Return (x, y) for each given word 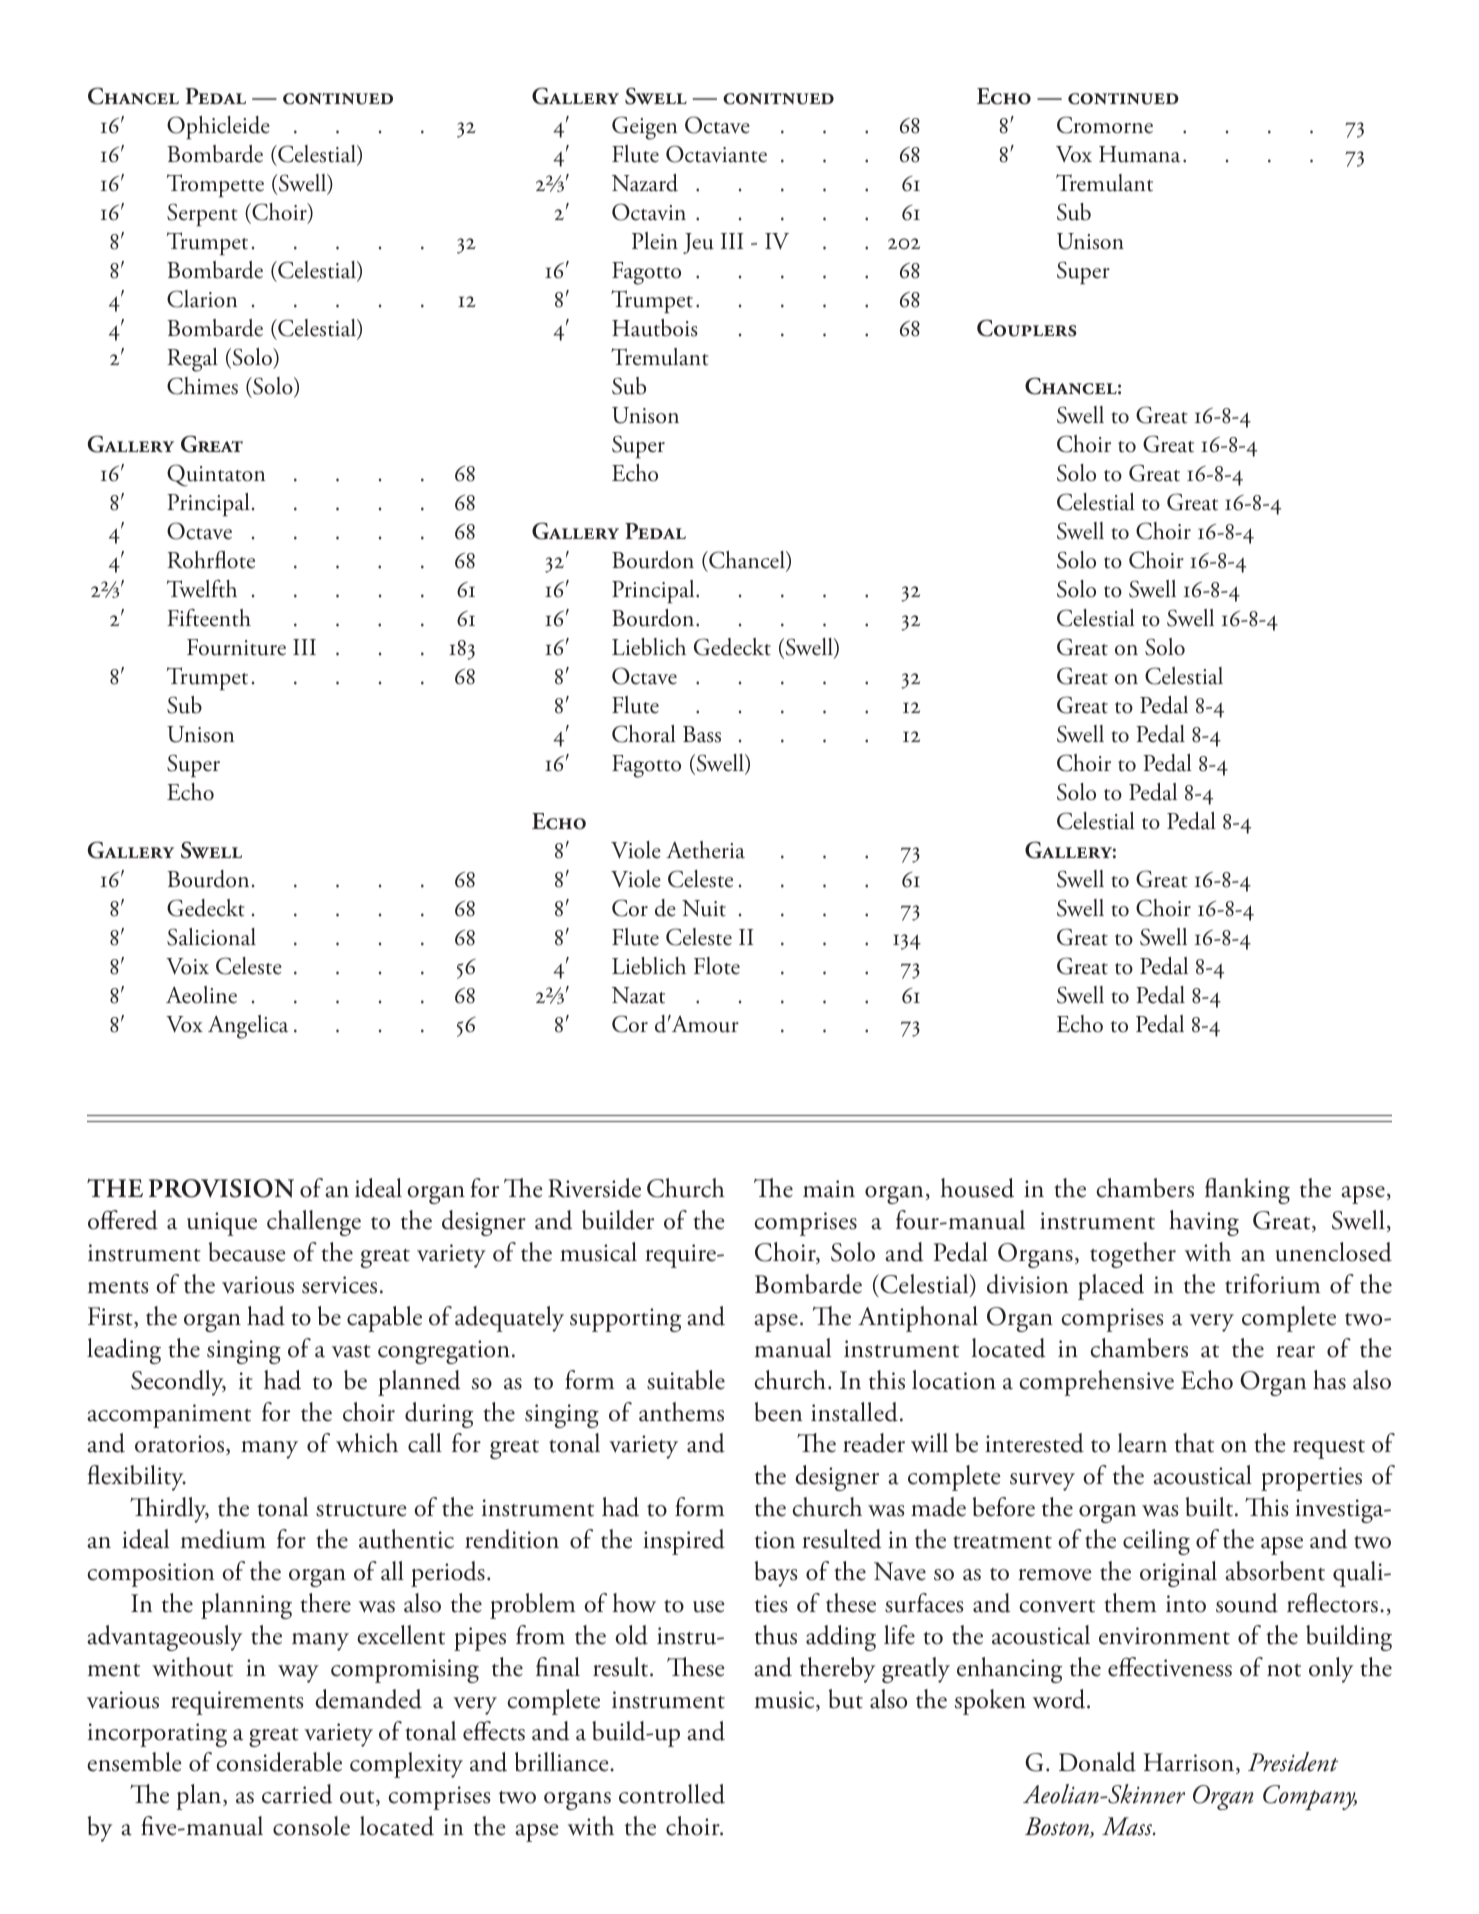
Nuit (704, 908)
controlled (672, 1794)
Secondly (178, 1383)
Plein (655, 241)
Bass (702, 734)
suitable (686, 1380)
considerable (279, 1762)
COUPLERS (1027, 328)
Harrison (1190, 1763)
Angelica (248, 1027)
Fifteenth (209, 617)
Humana (1139, 154)
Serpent (202, 214)
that (1194, 1443)
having (1204, 1223)
